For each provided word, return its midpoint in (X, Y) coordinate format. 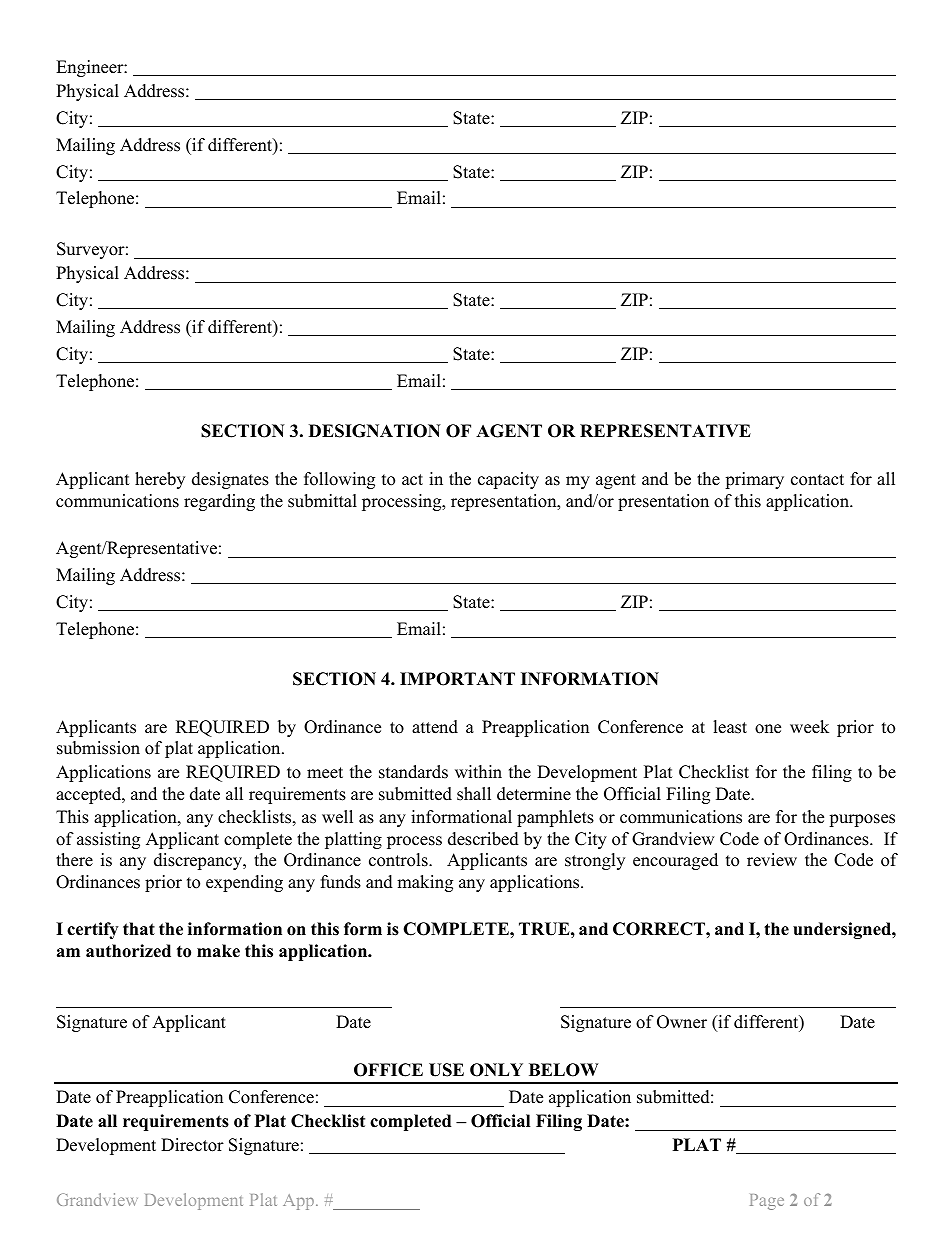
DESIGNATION (375, 431)
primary (754, 480)
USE (446, 1070)
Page (767, 1202)
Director (192, 1145)
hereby (160, 480)
